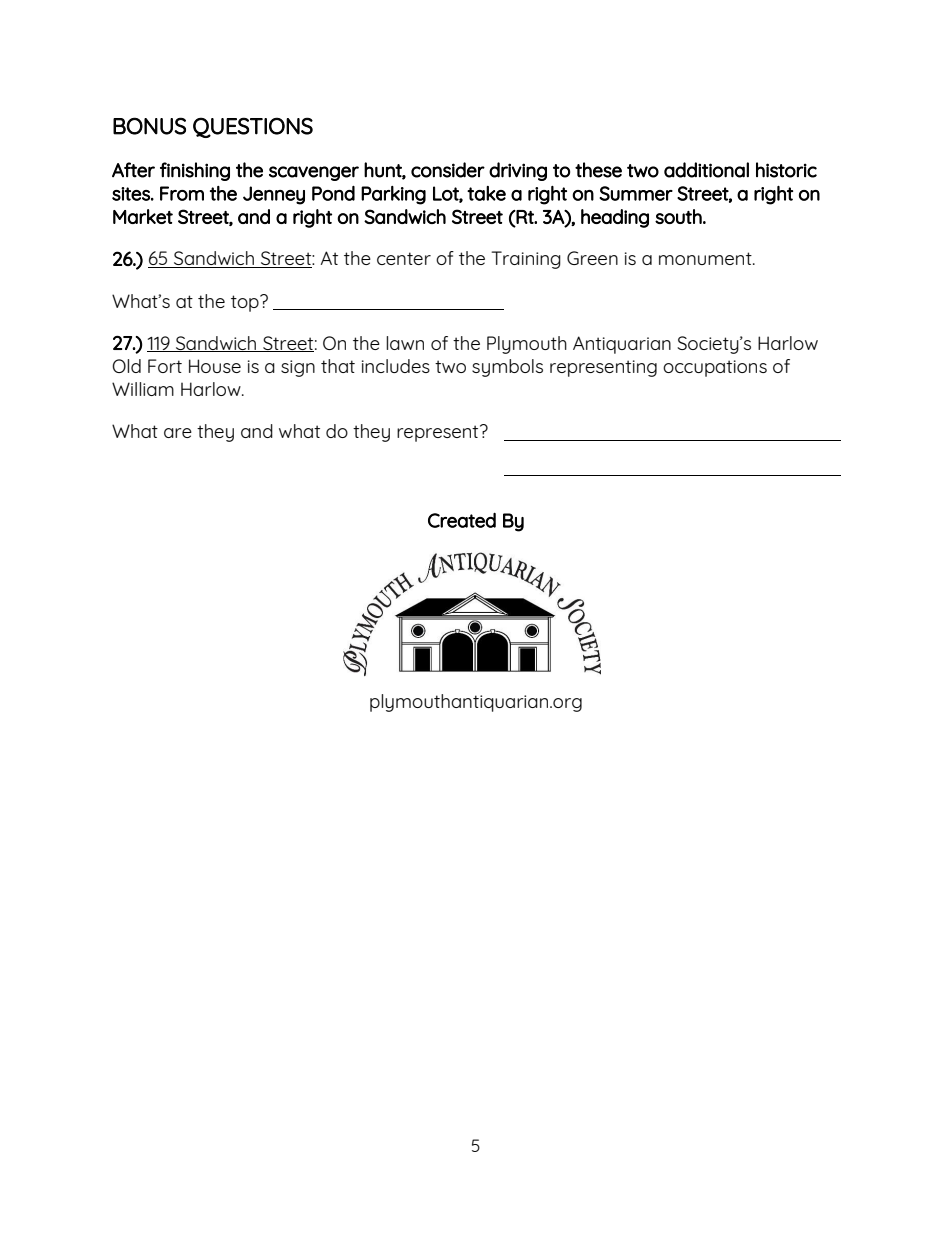 The width and height of the image is (952, 1233). What do you see at coordinates (253, 127) in the image?
I see `QUESTIONS` at bounding box center [253, 127].
